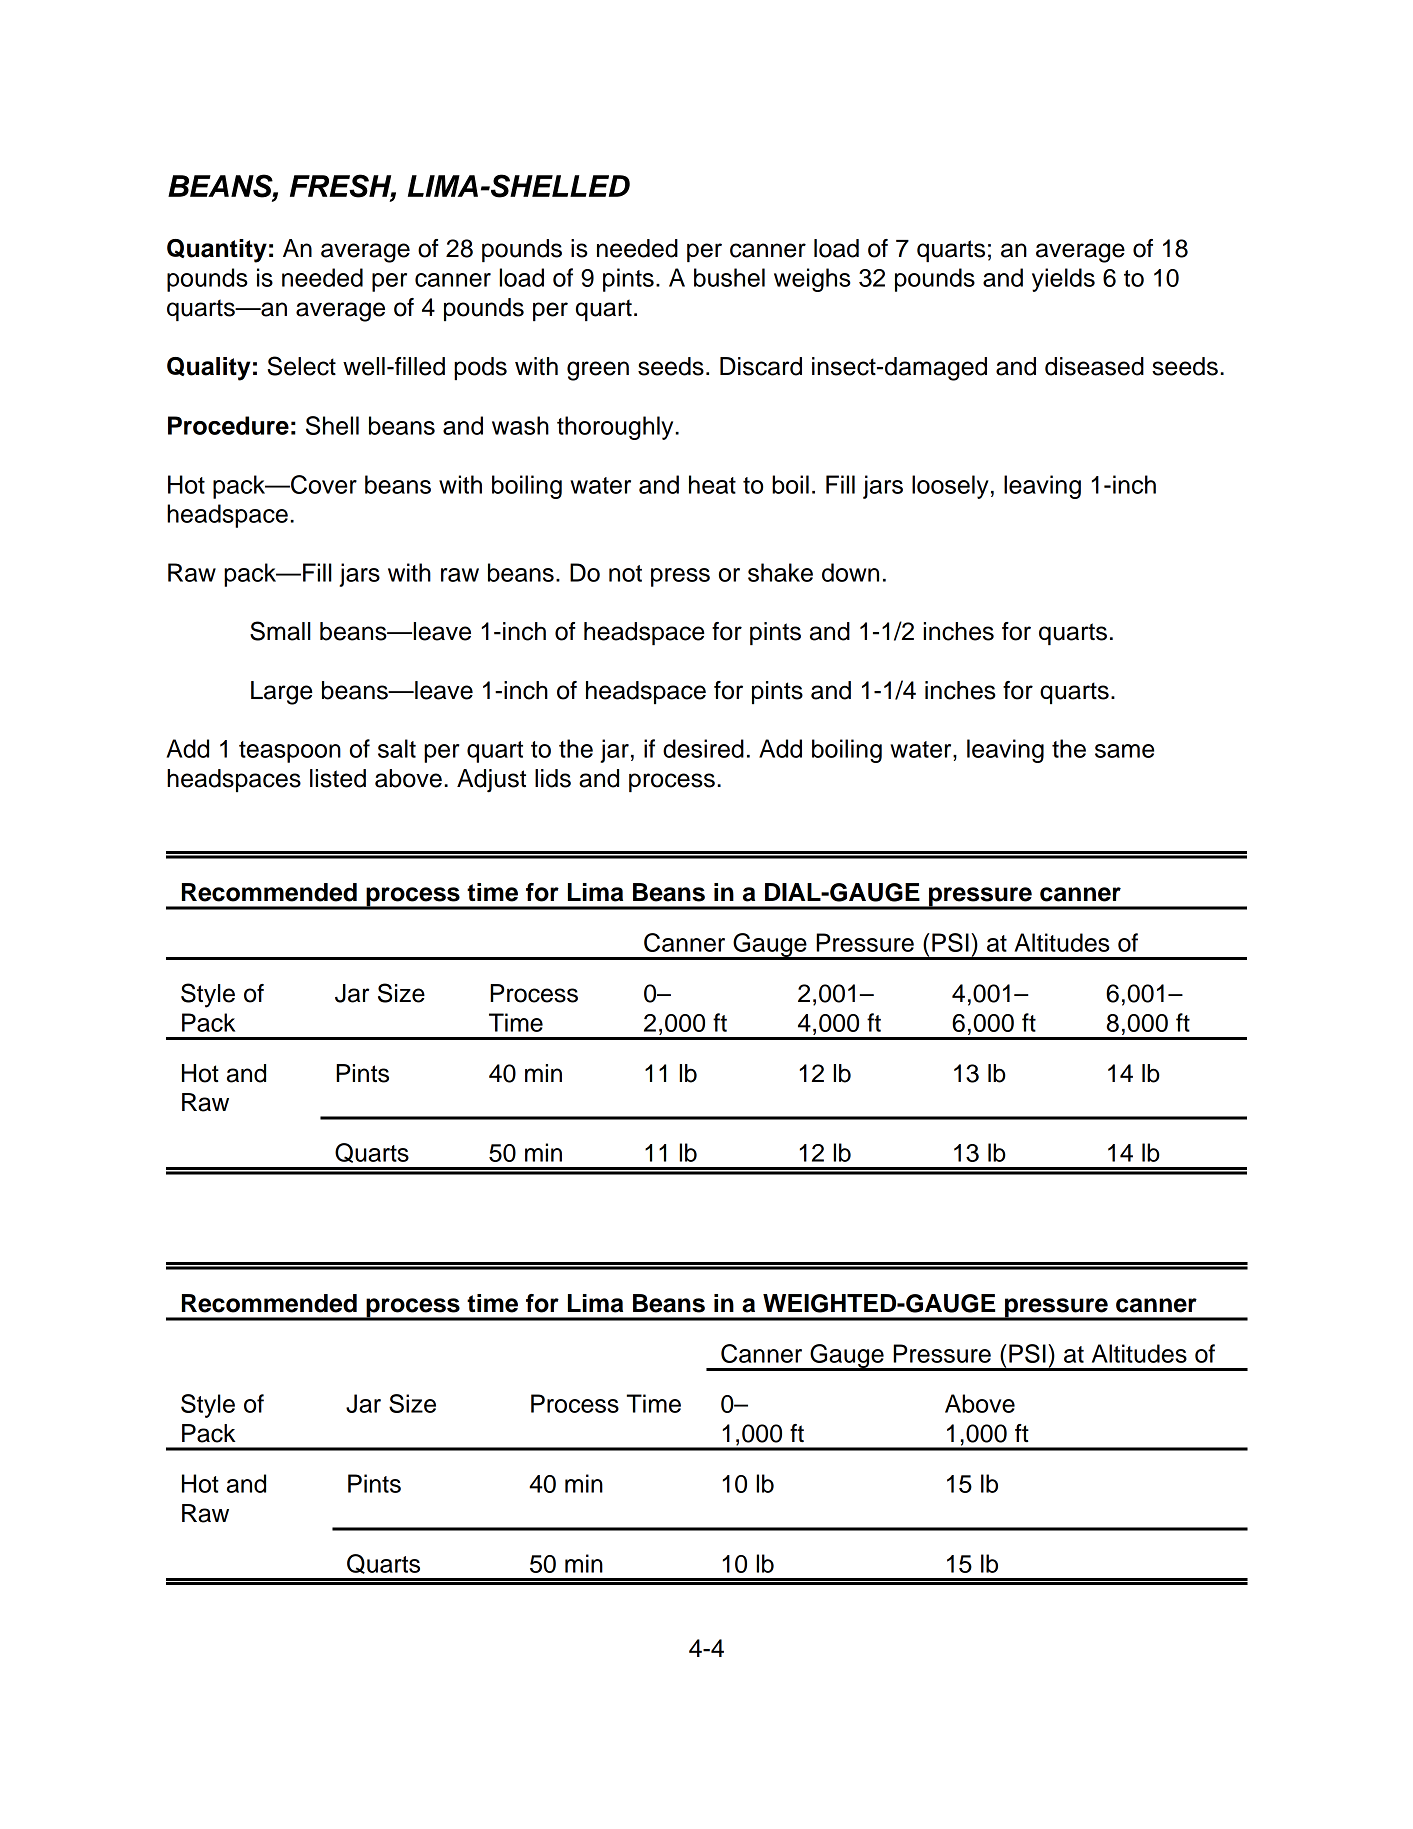 The image size is (1413, 1829). Describe the element at coordinates (217, 251) in the page. I see `Quantity` at that location.
